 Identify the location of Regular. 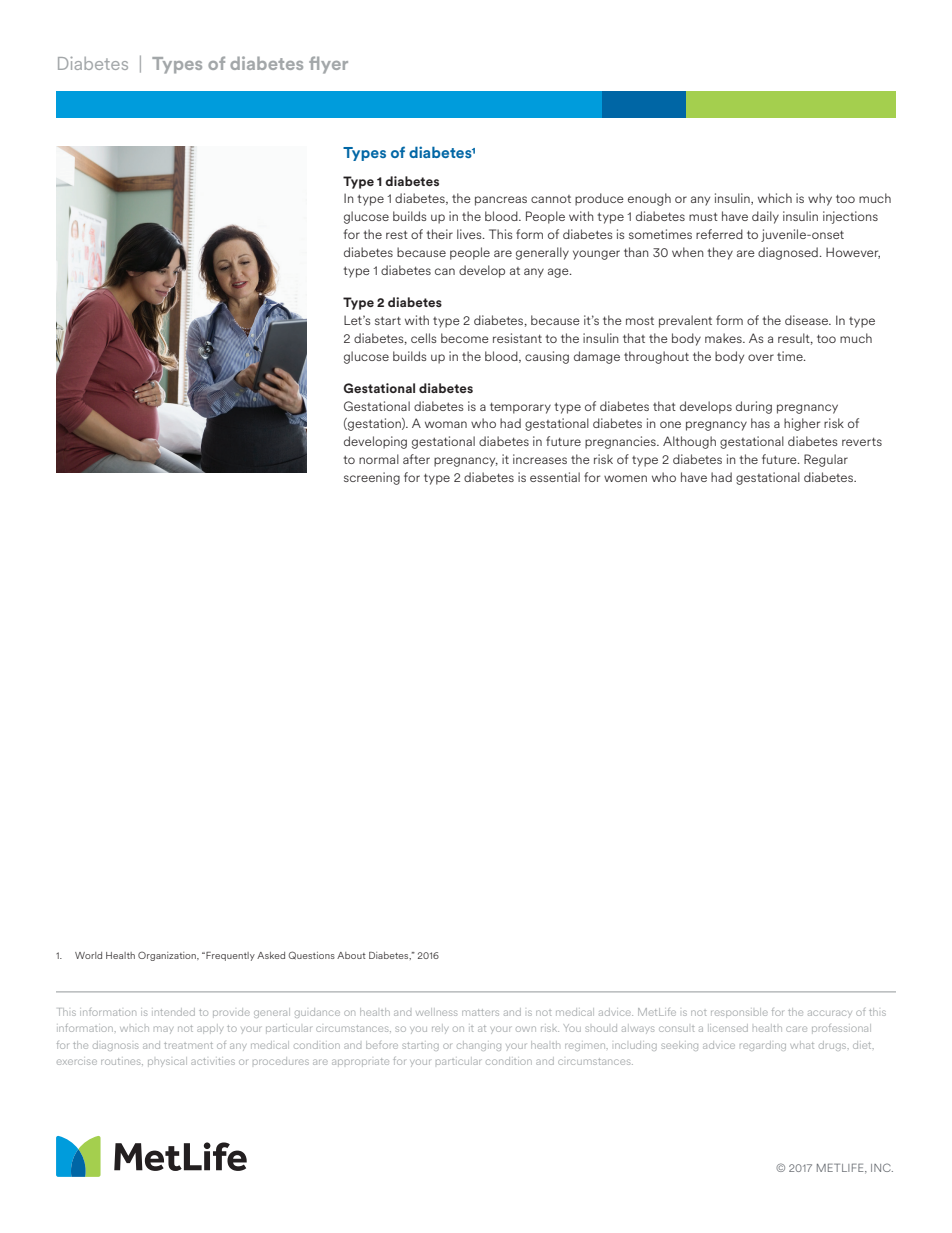
(826, 460).
